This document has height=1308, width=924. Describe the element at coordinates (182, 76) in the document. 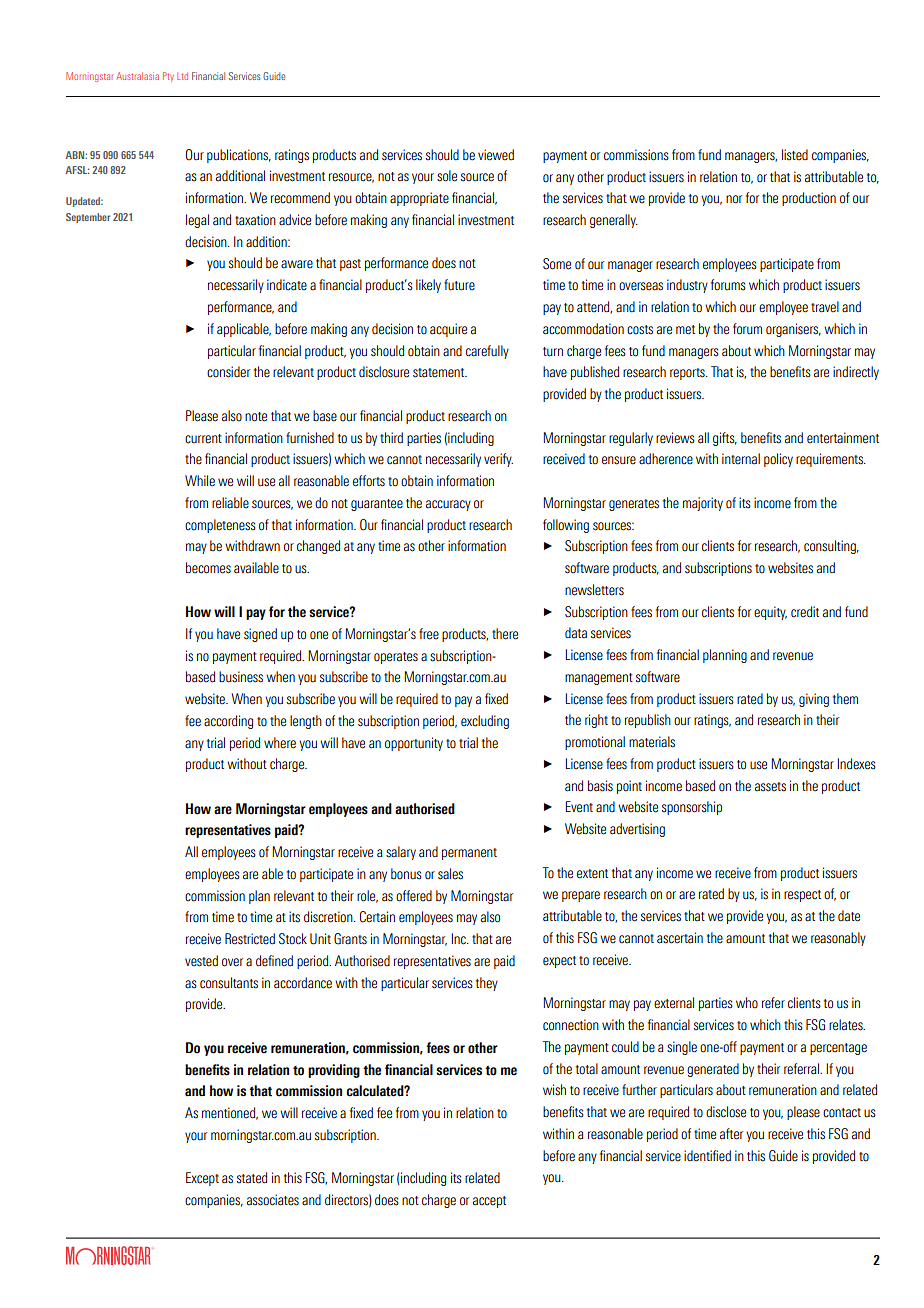

I see `Ltd` at that location.
